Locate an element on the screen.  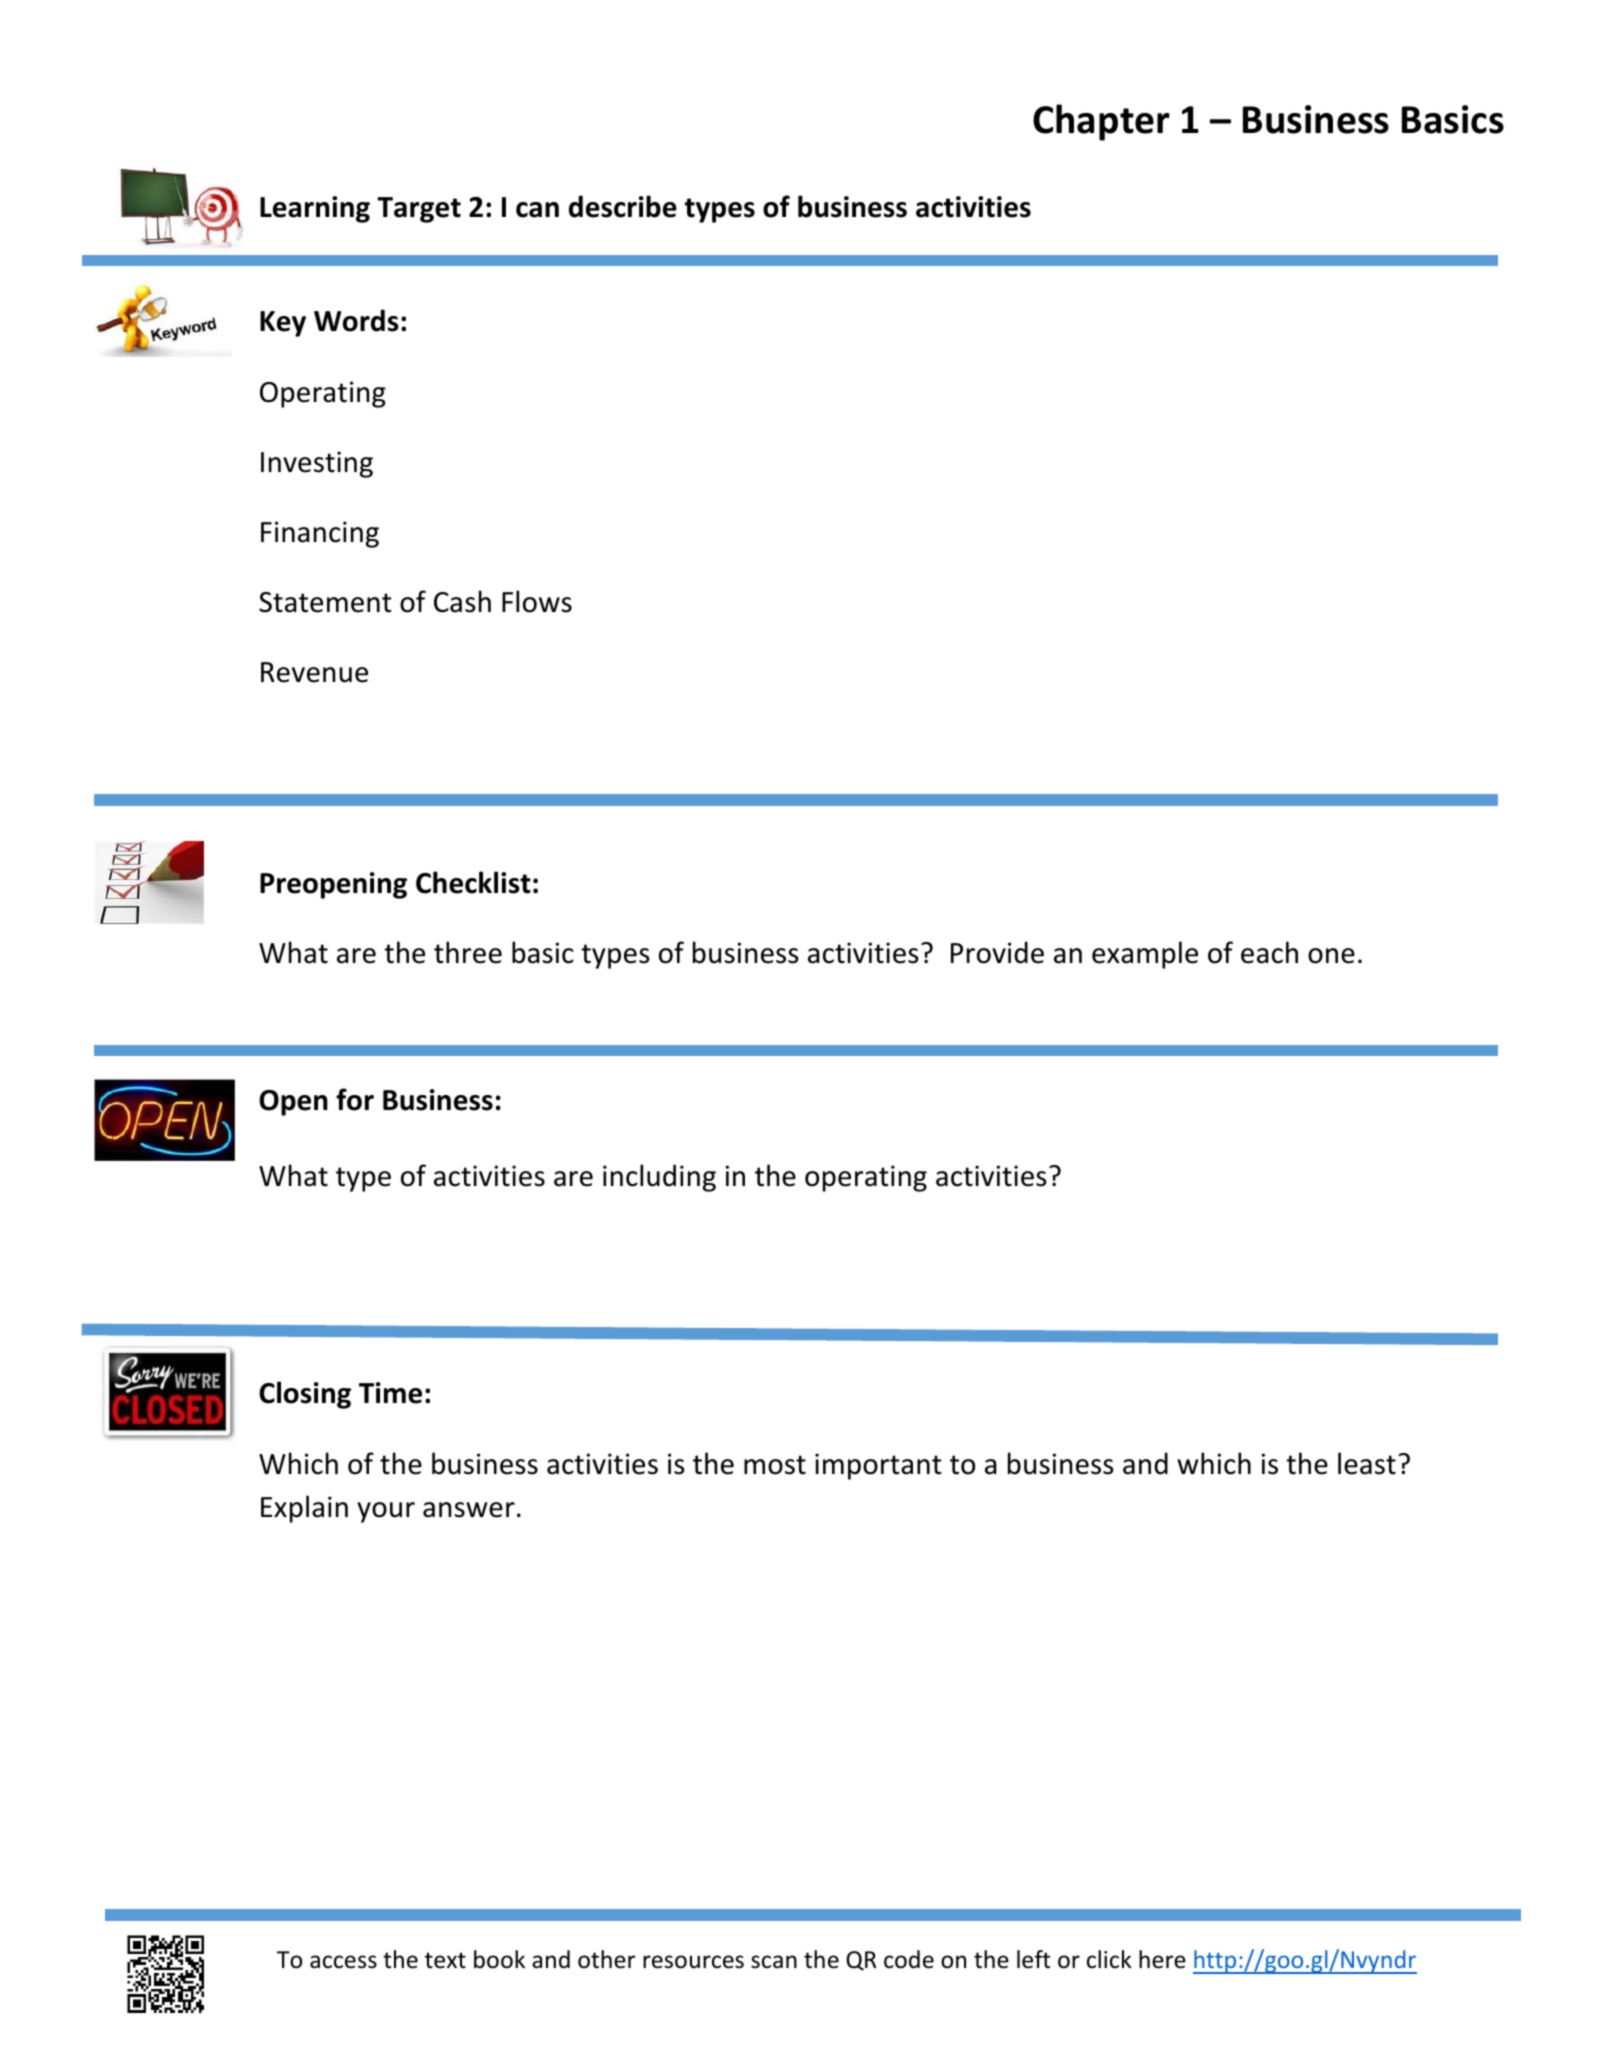
Financing is located at coordinates (320, 534).
